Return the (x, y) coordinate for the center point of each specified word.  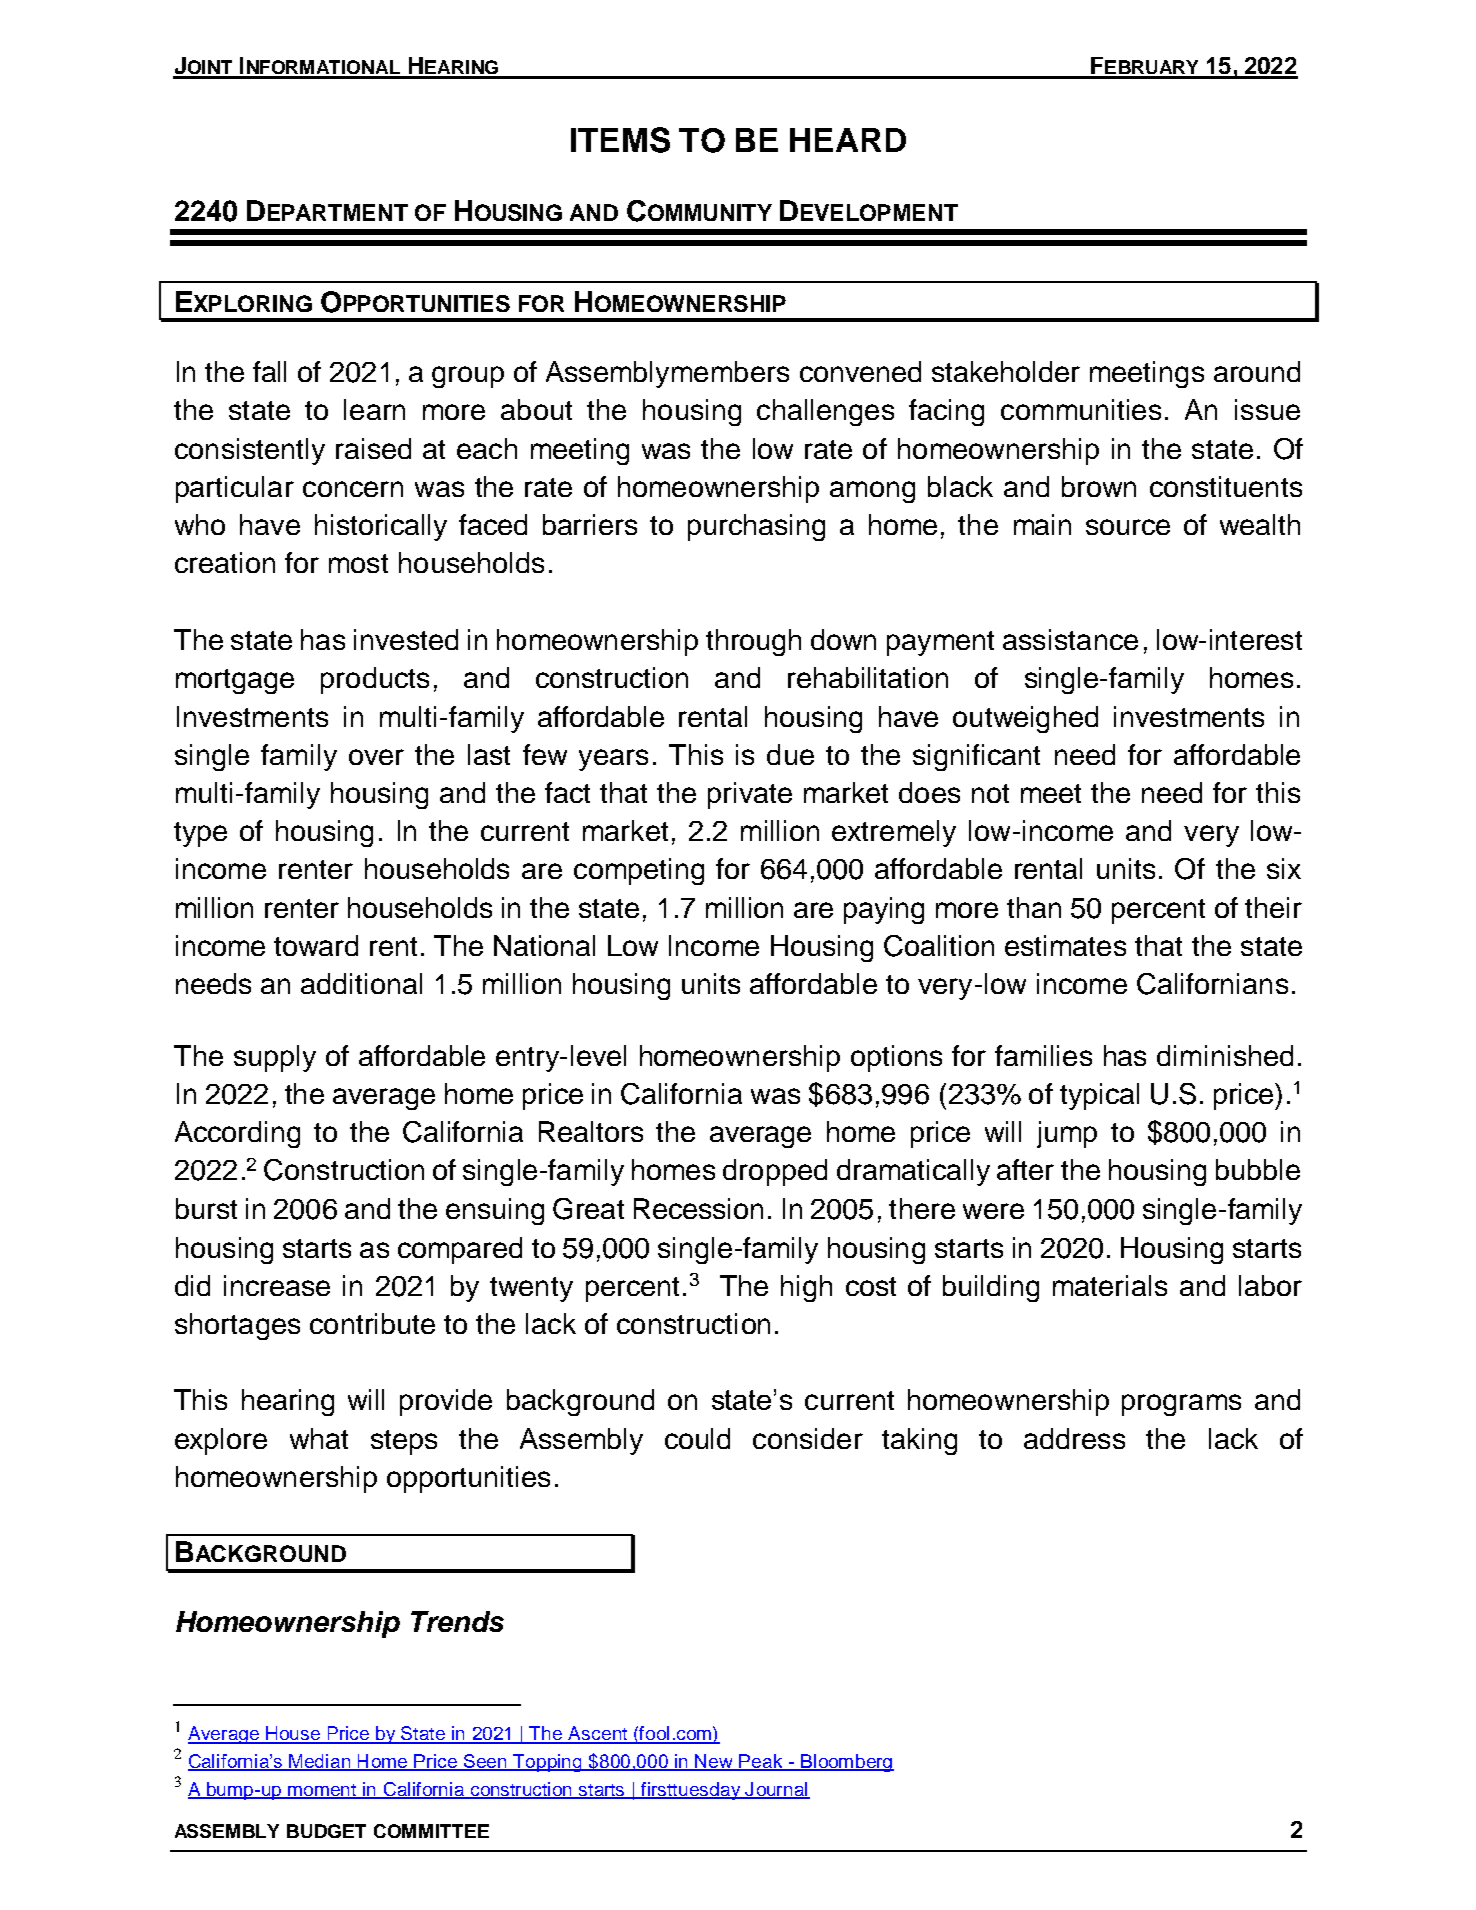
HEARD (848, 140)
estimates (1065, 945)
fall (269, 371)
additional (361, 983)
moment (322, 1791)
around (1257, 371)
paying (884, 910)
